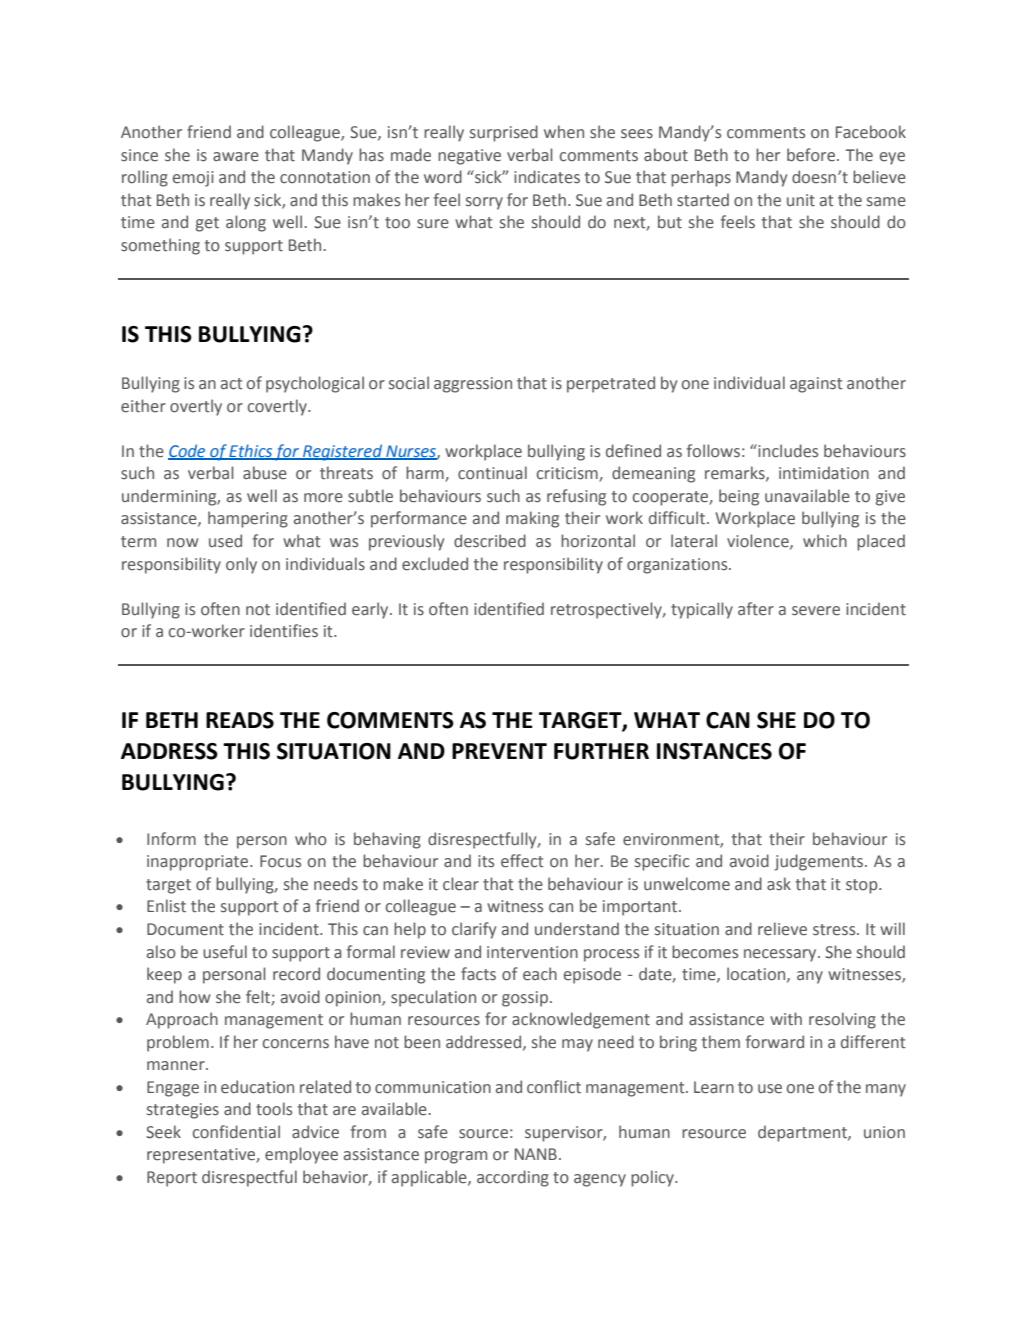 Image resolution: width=1027 pixels, height=1329 pixels. Describe the element at coordinates (473, 385) in the screenshot. I see `aggression` at that location.
